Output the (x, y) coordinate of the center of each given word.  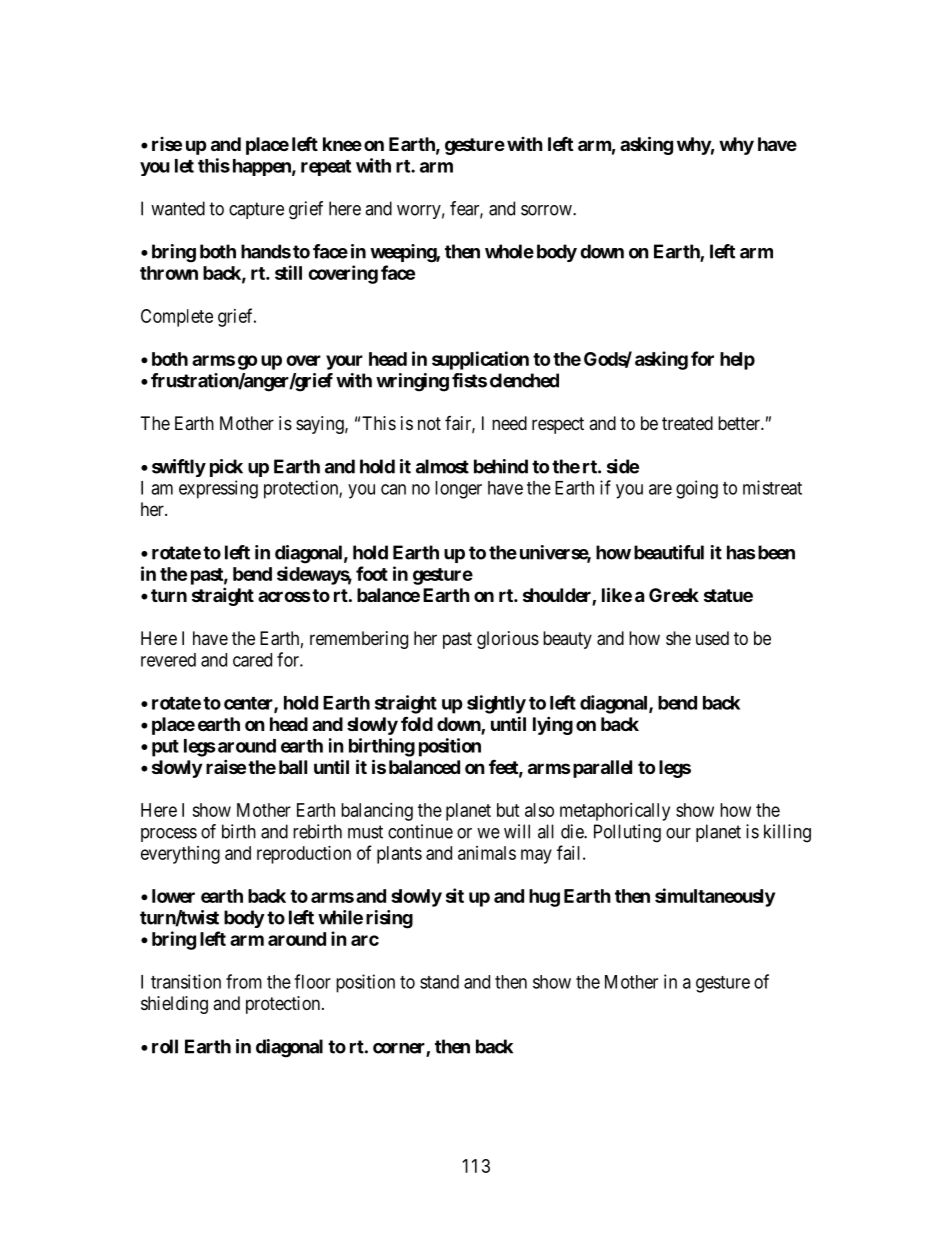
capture (256, 210)
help (737, 361)
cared (252, 660)
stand (439, 982)
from (244, 981)
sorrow (547, 210)
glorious (508, 640)
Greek (674, 595)
